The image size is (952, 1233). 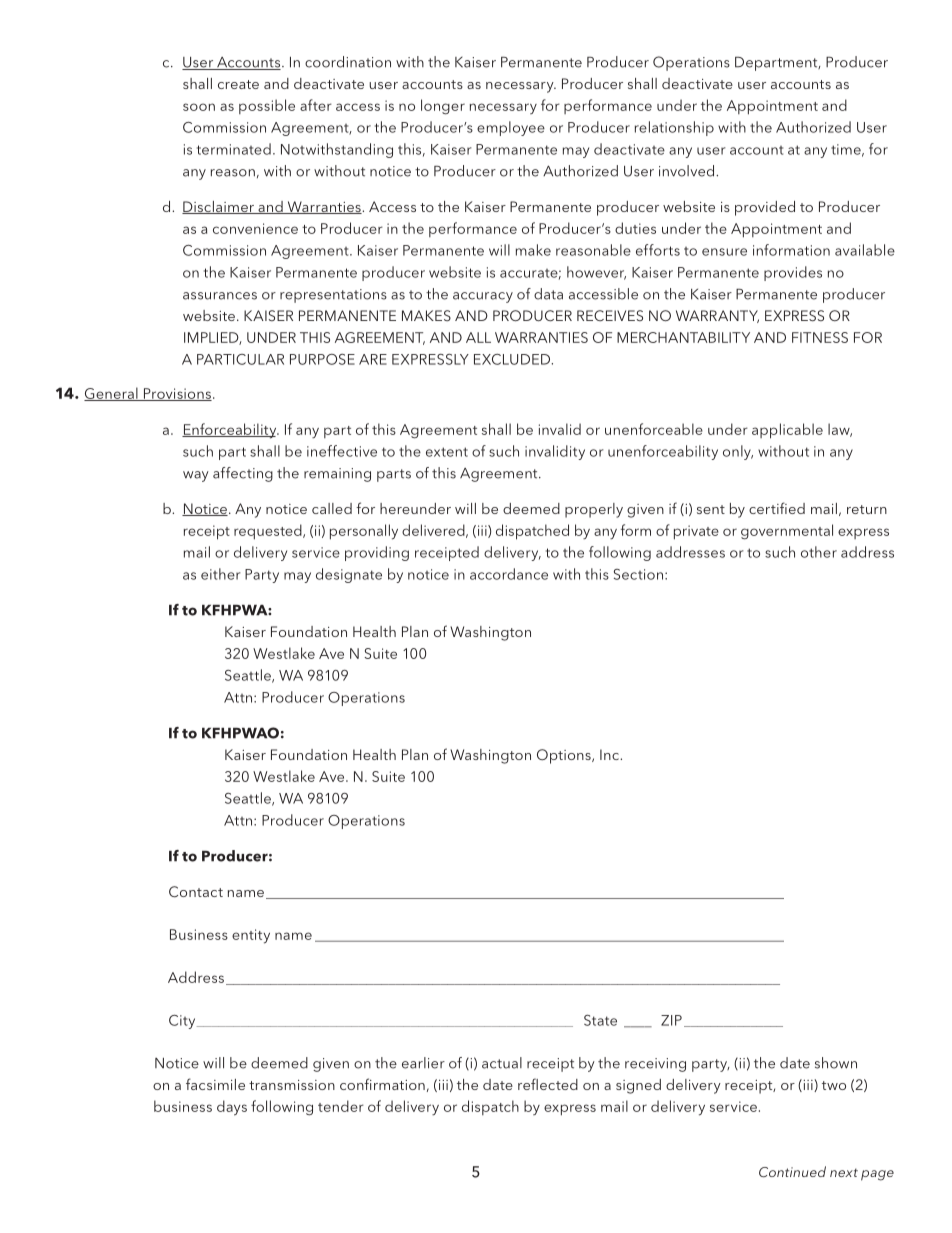 What do you see at coordinates (232, 1108) in the screenshot?
I see `days` at bounding box center [232, 1108].
